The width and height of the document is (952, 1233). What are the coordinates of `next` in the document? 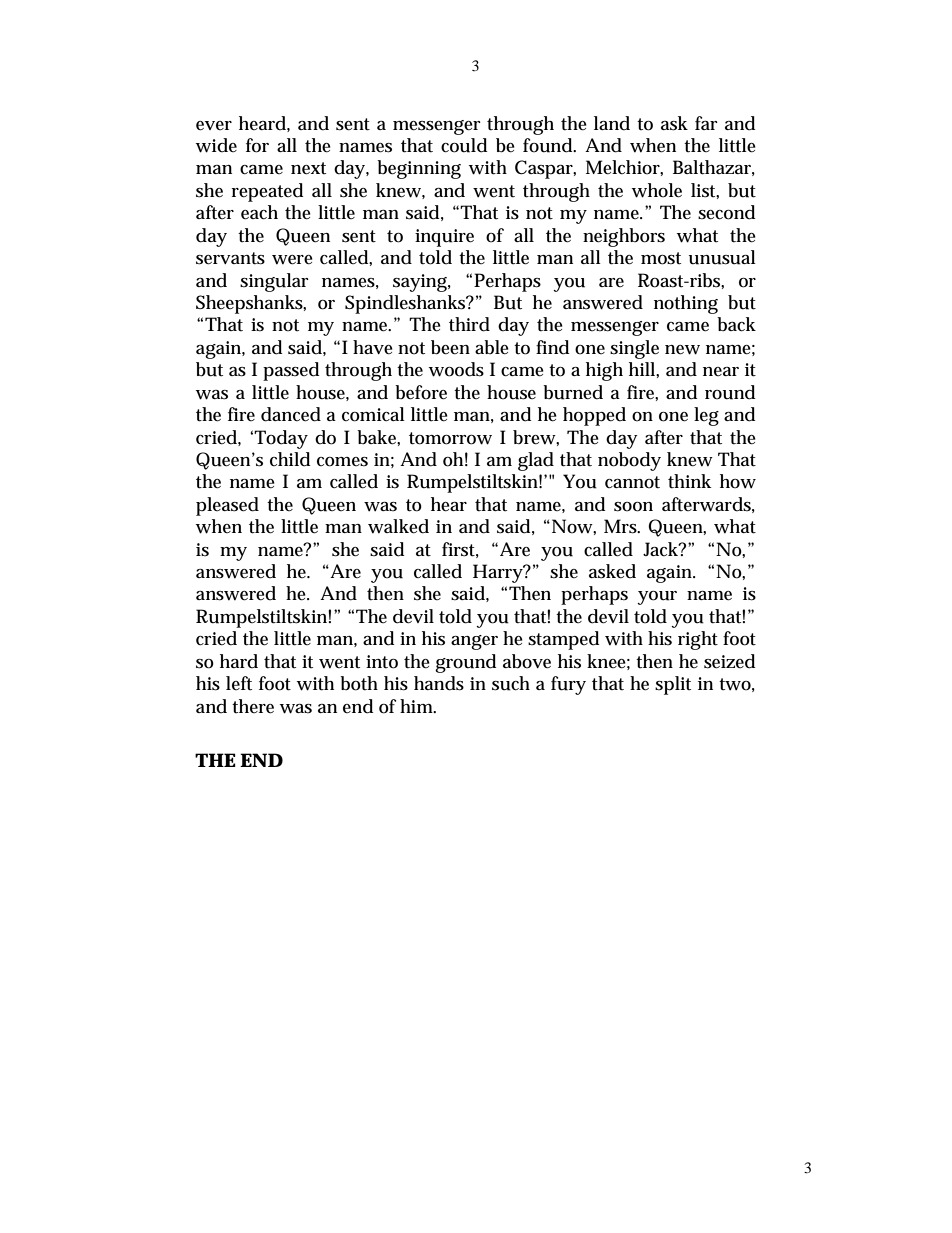 It's located at (308, 168).
